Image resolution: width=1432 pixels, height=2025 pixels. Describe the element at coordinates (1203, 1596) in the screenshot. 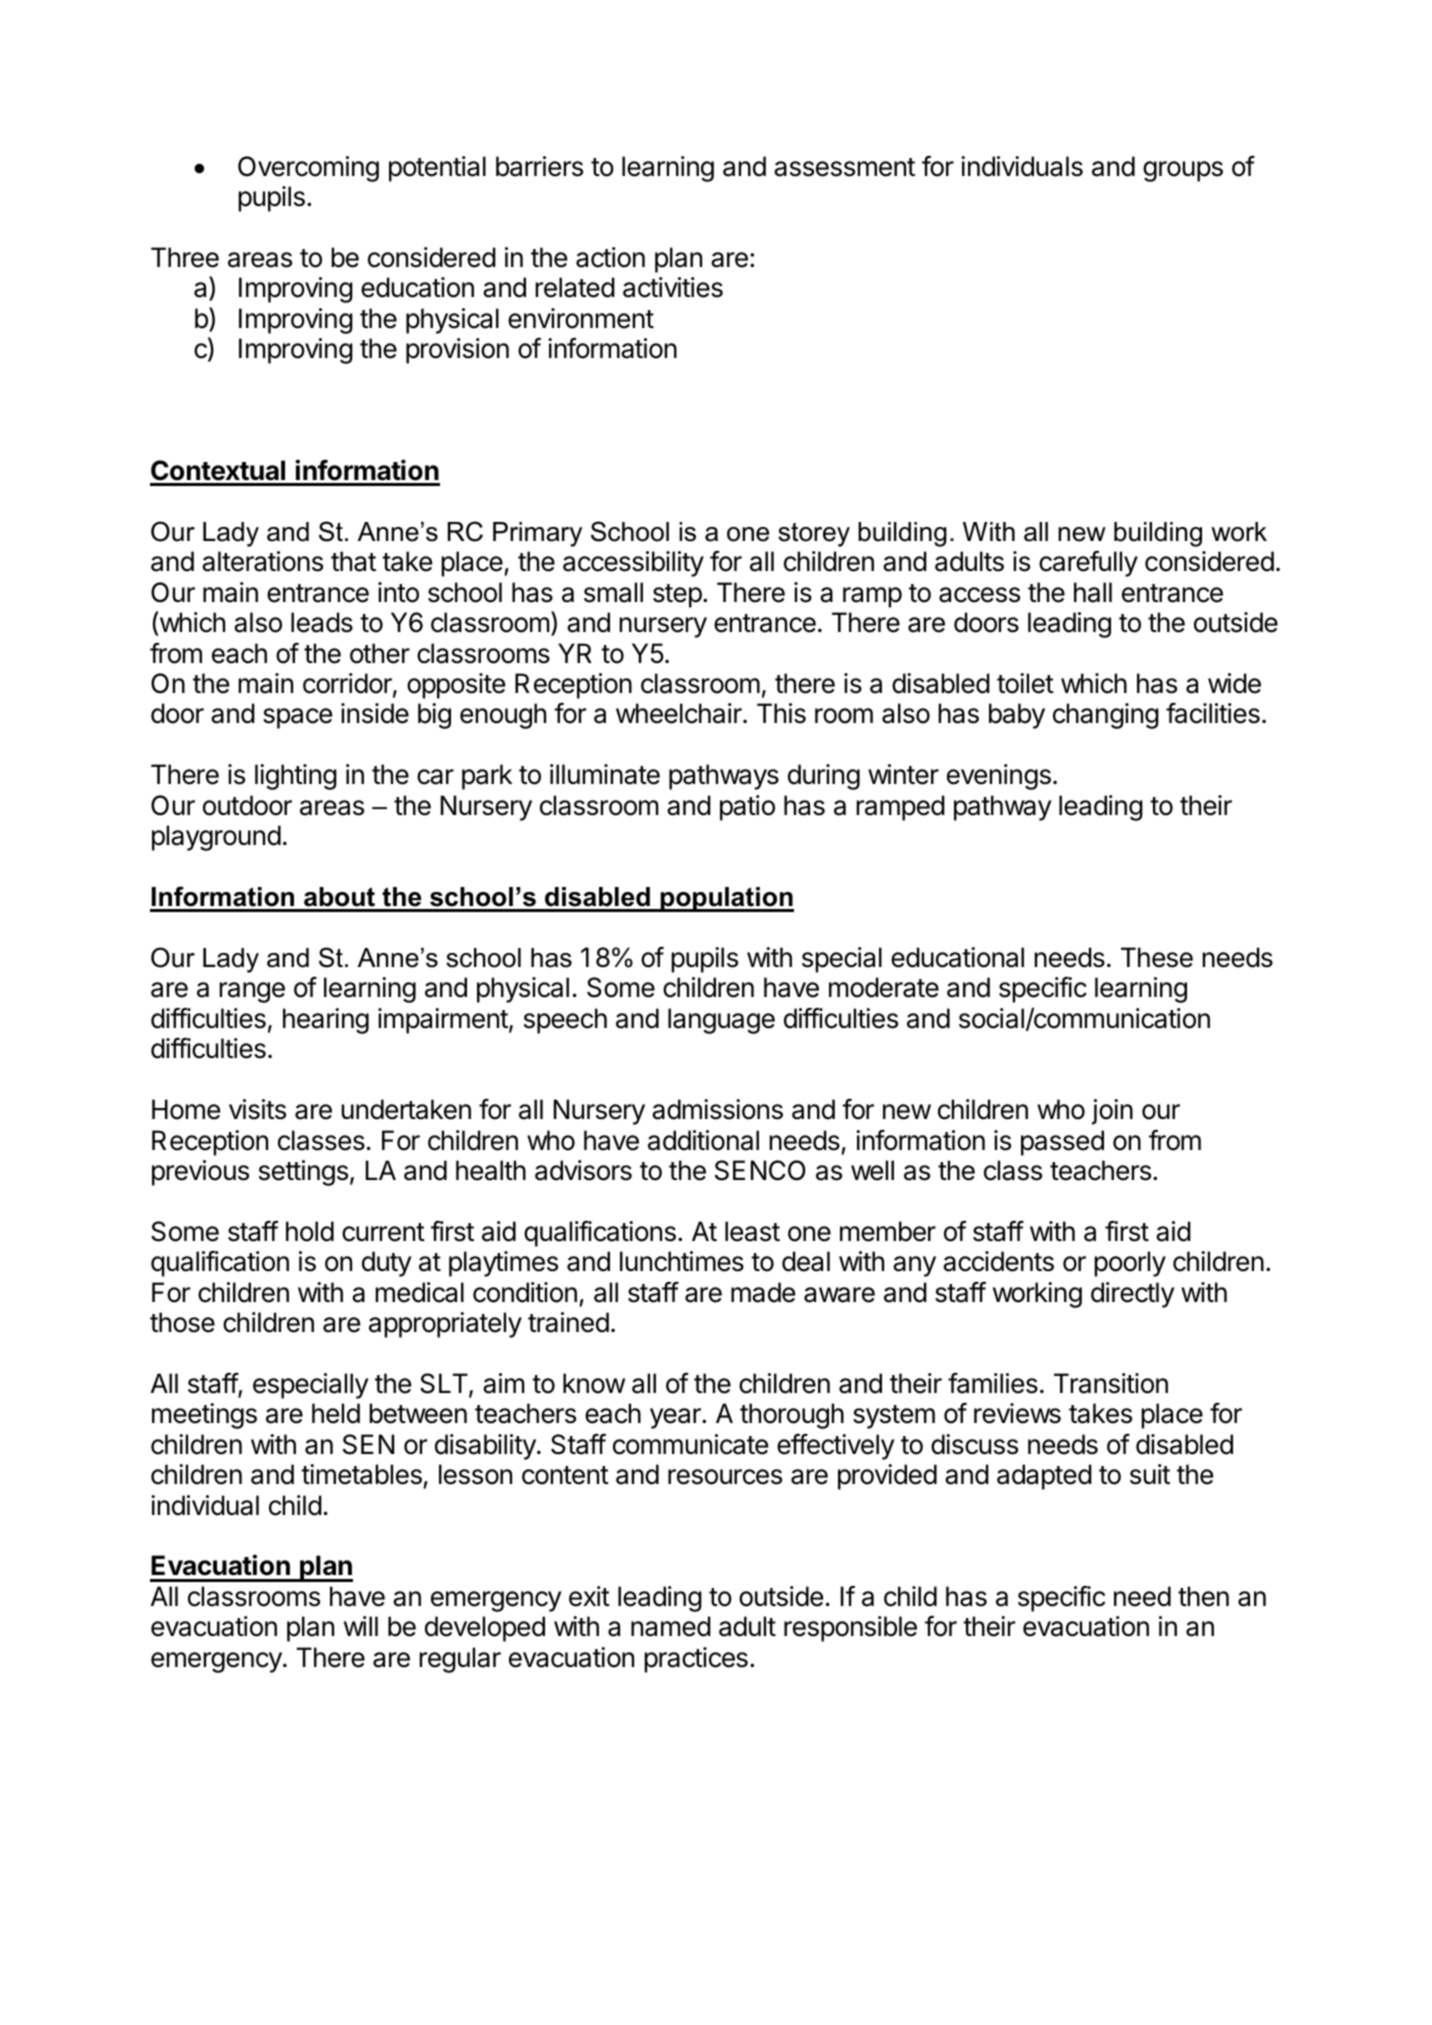

I see `then` at that location.
